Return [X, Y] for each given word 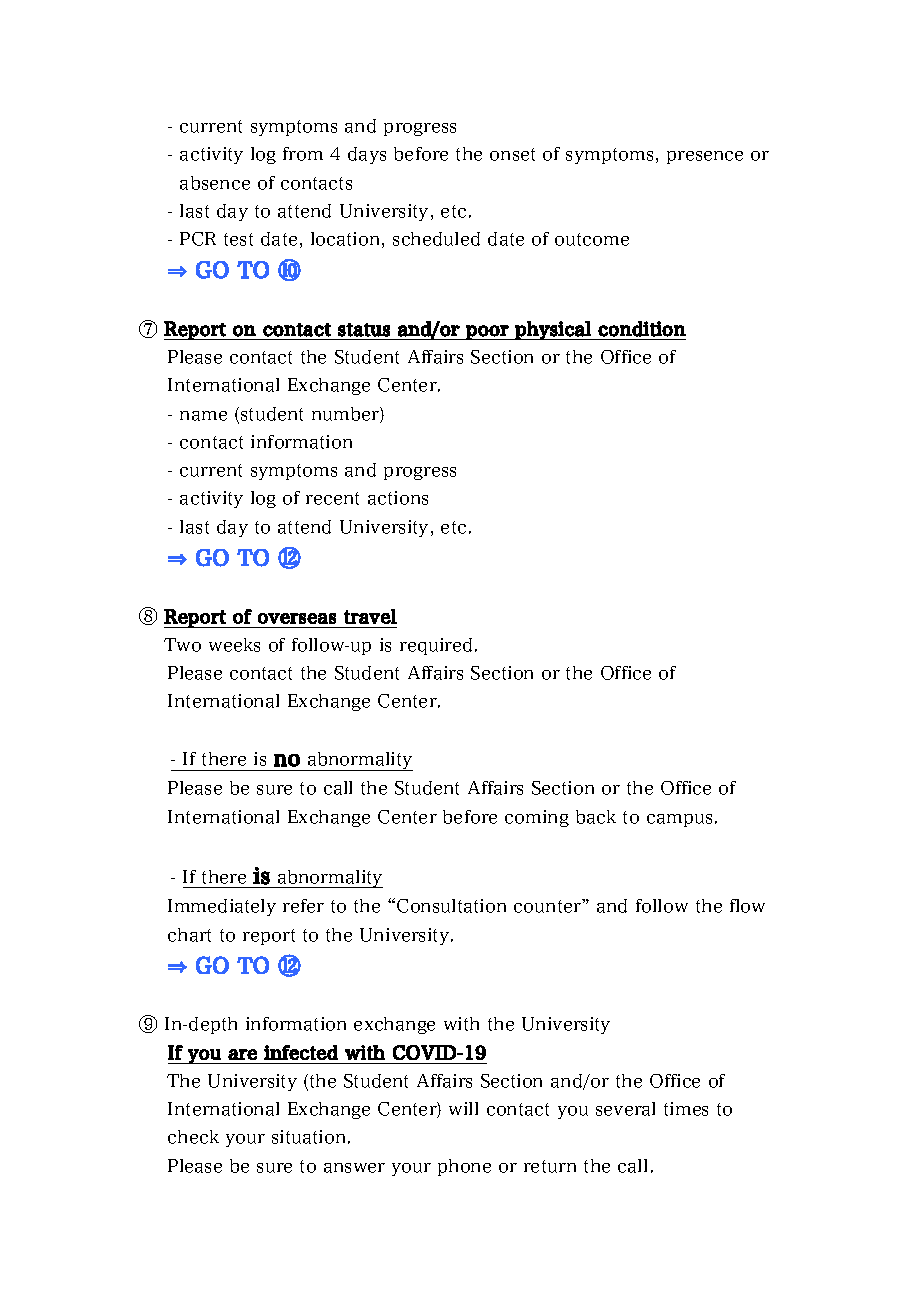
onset [512, 154]
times [686, 1109]
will [463, 1108]
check [193, 1137]
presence [705, 157]
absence [215, 183]
